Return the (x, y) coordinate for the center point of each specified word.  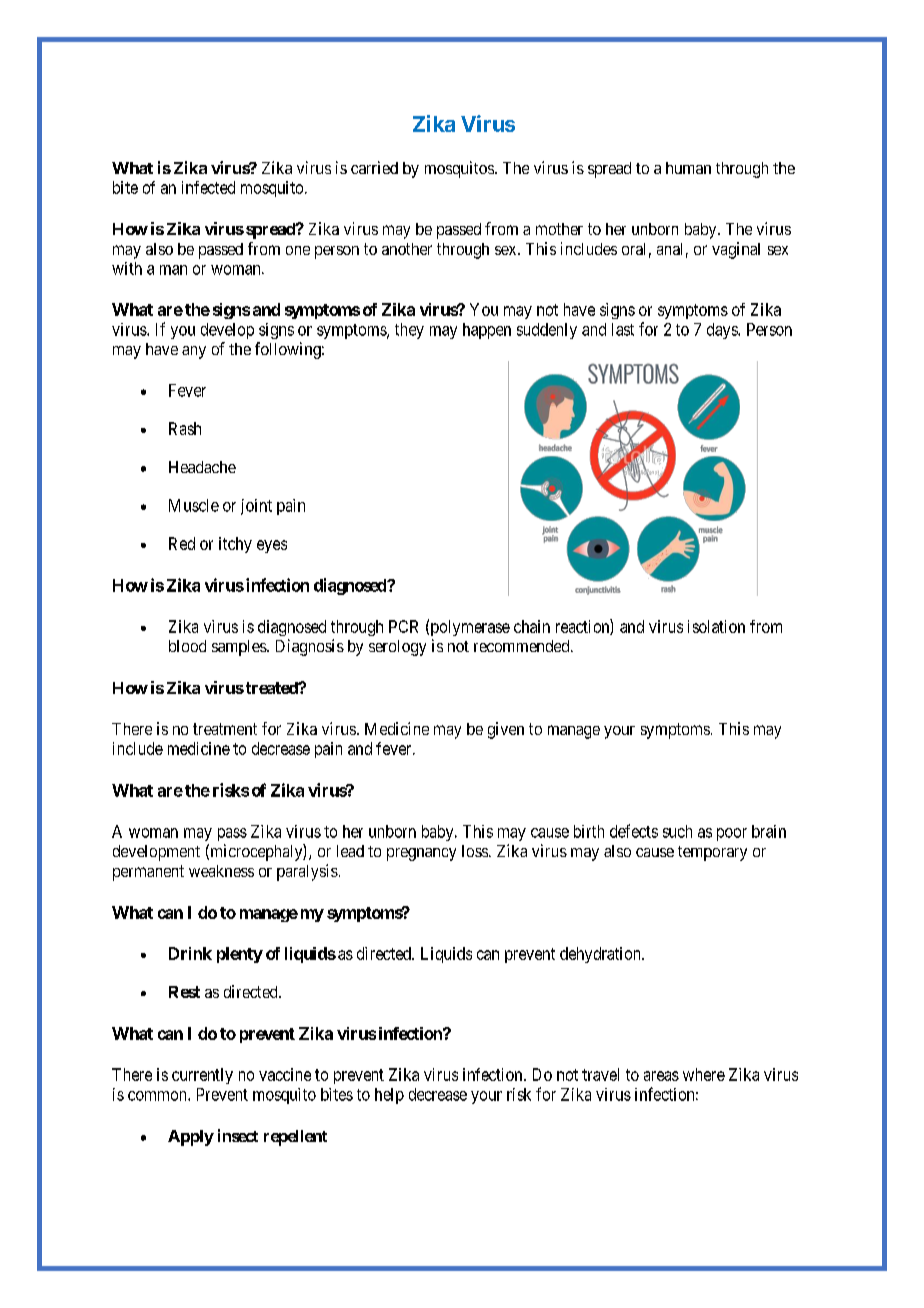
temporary (712, 853)
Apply (191, 1138)
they (409, 331)
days (723, 331)
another (407, 249)
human (688, 168)
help (389, 1096)
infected (208, 187)
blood (187, 646)
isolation (716, 626)
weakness (221, 871)
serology (397, 648)
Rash (185, 428)
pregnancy (421, 854)
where (704, 1074)
